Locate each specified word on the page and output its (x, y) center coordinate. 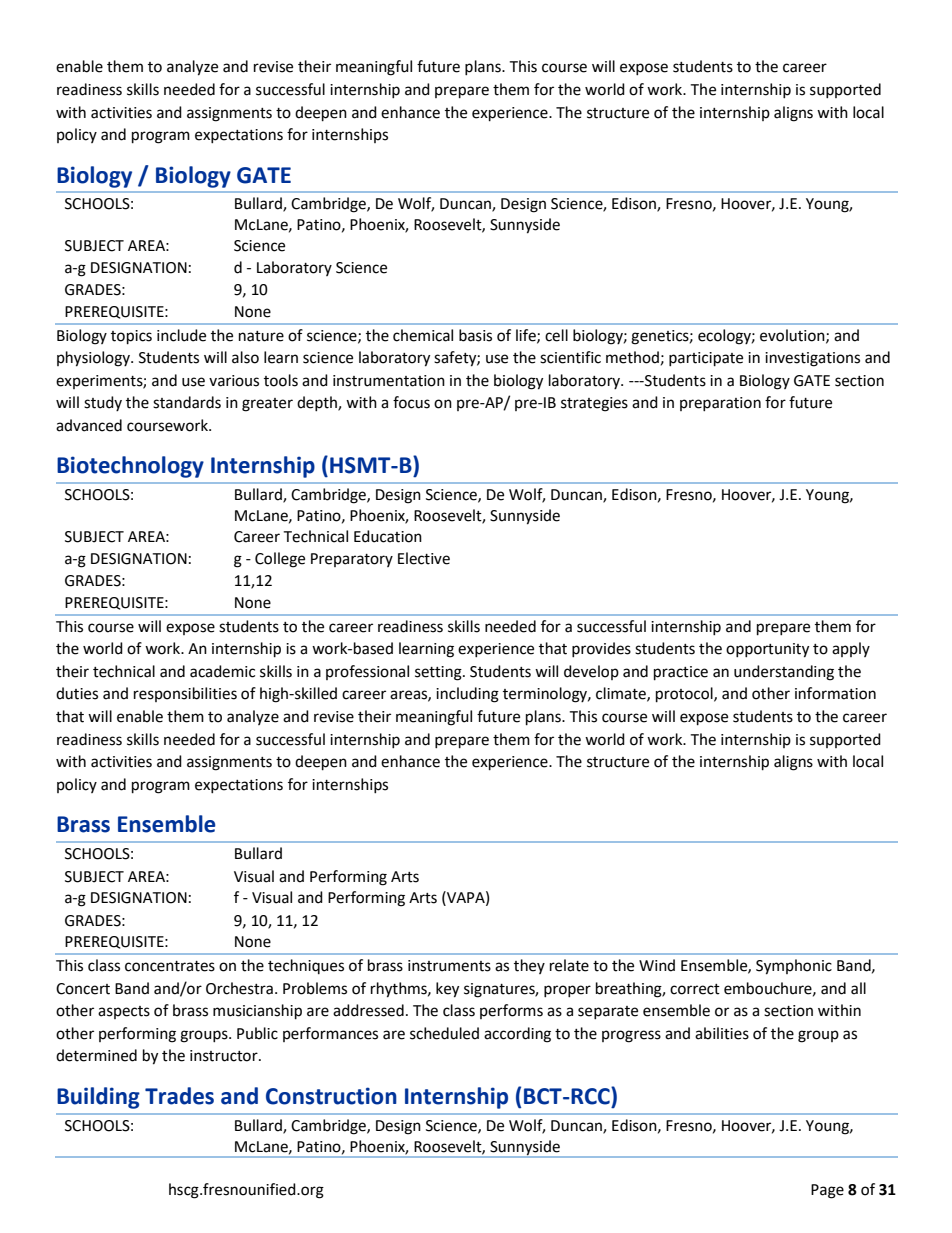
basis (475, 335)
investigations (812, 359)
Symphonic (794, 967)
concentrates (170, 966)
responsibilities (185, 694)
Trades (179, 1096)
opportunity (767, 650)
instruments (449, 966)
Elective (424, 558)
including (467, 695)
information (835, 693)
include (181, 335)
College (280, 560)
